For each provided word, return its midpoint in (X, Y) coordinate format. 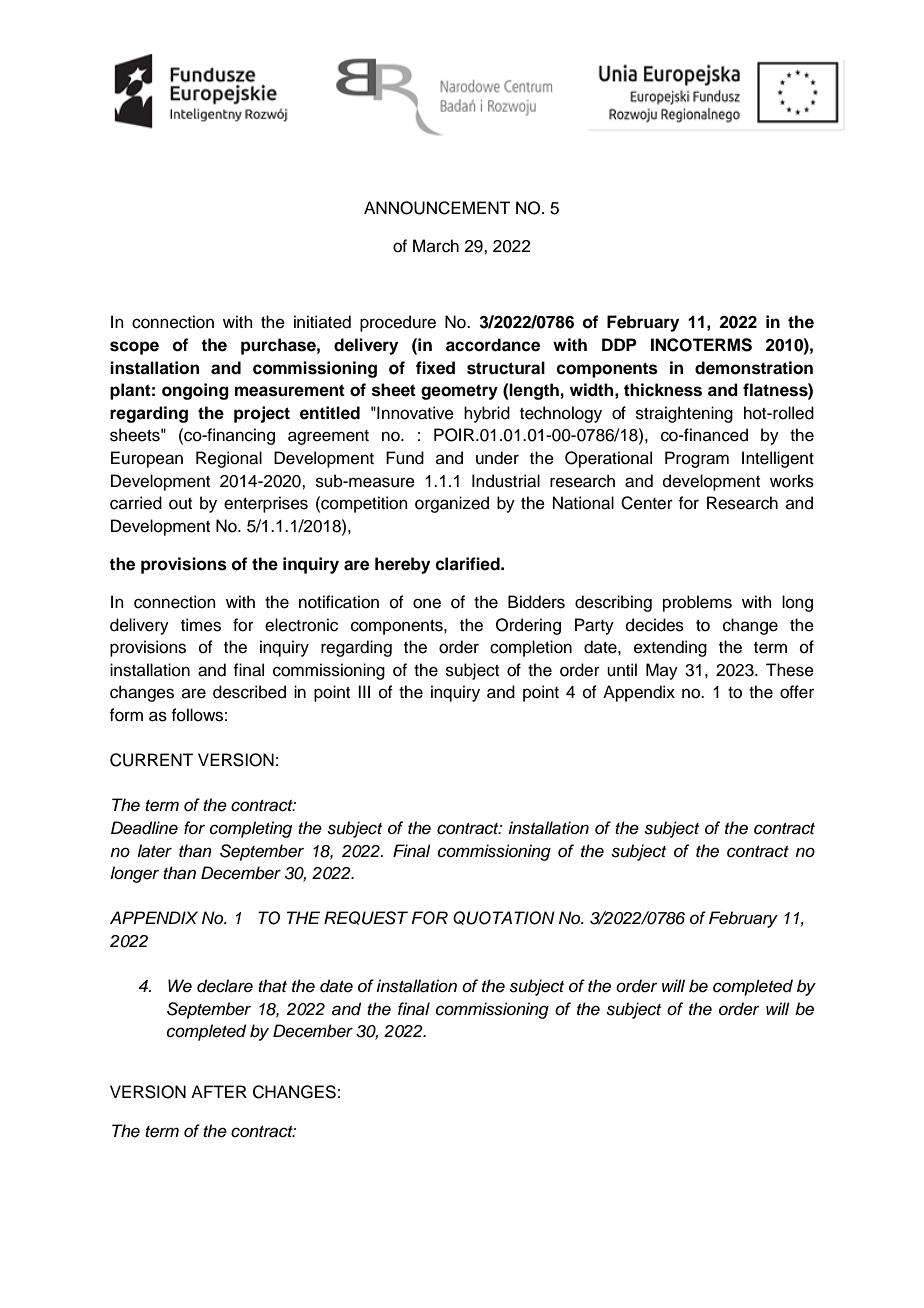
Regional (229, 459)
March (436, 246)
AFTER (219, 1091)
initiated (322, 322)
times (201, 625)
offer (797, 692)
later (154, 851)
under (497, 458)
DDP (619, 344)
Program (697, 459)
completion (531, 648)
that (272, 986)
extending (670, 648)
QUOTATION (504, 918)
